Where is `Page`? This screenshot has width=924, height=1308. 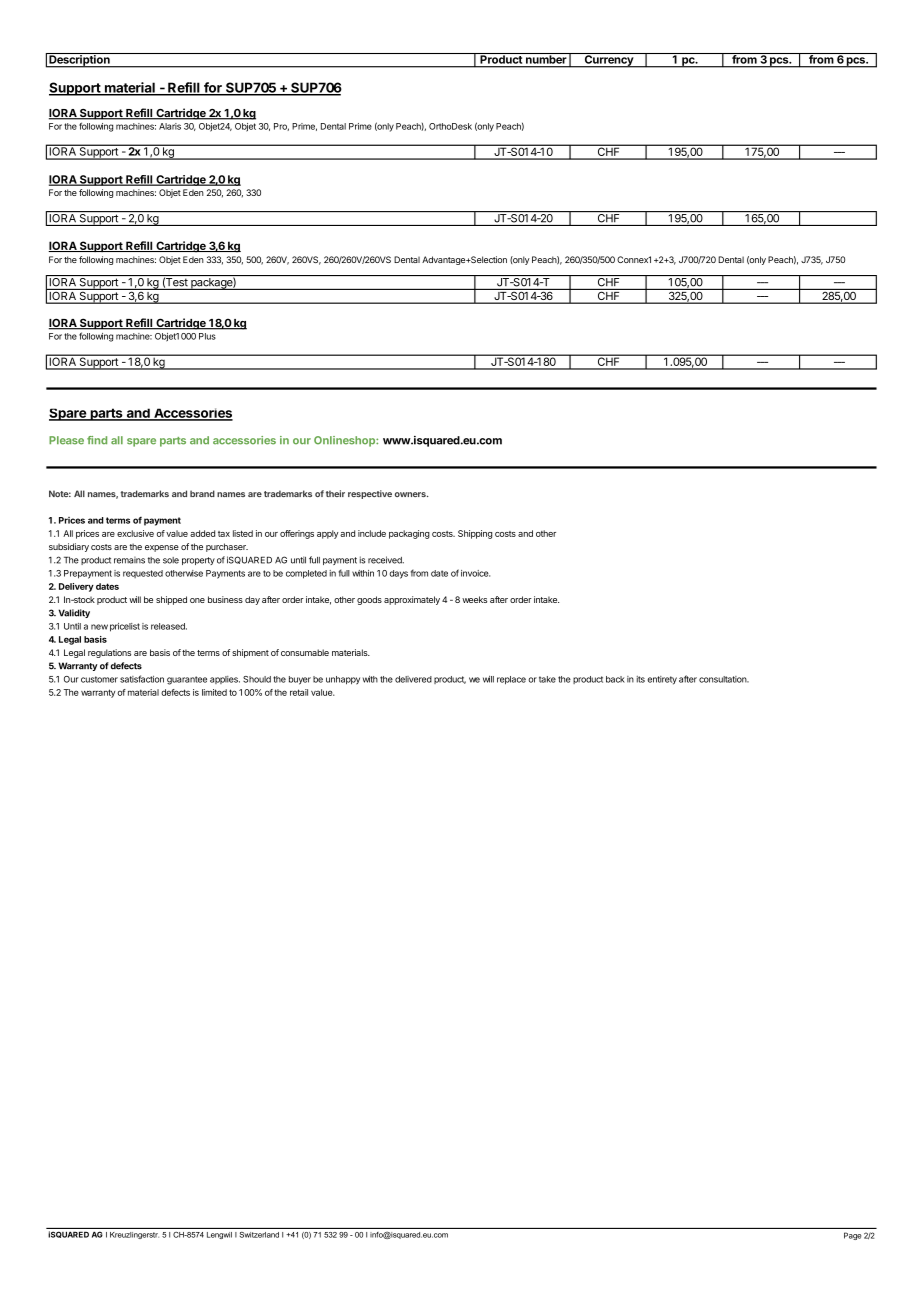
Page is located at coordinates (853, 1236).
